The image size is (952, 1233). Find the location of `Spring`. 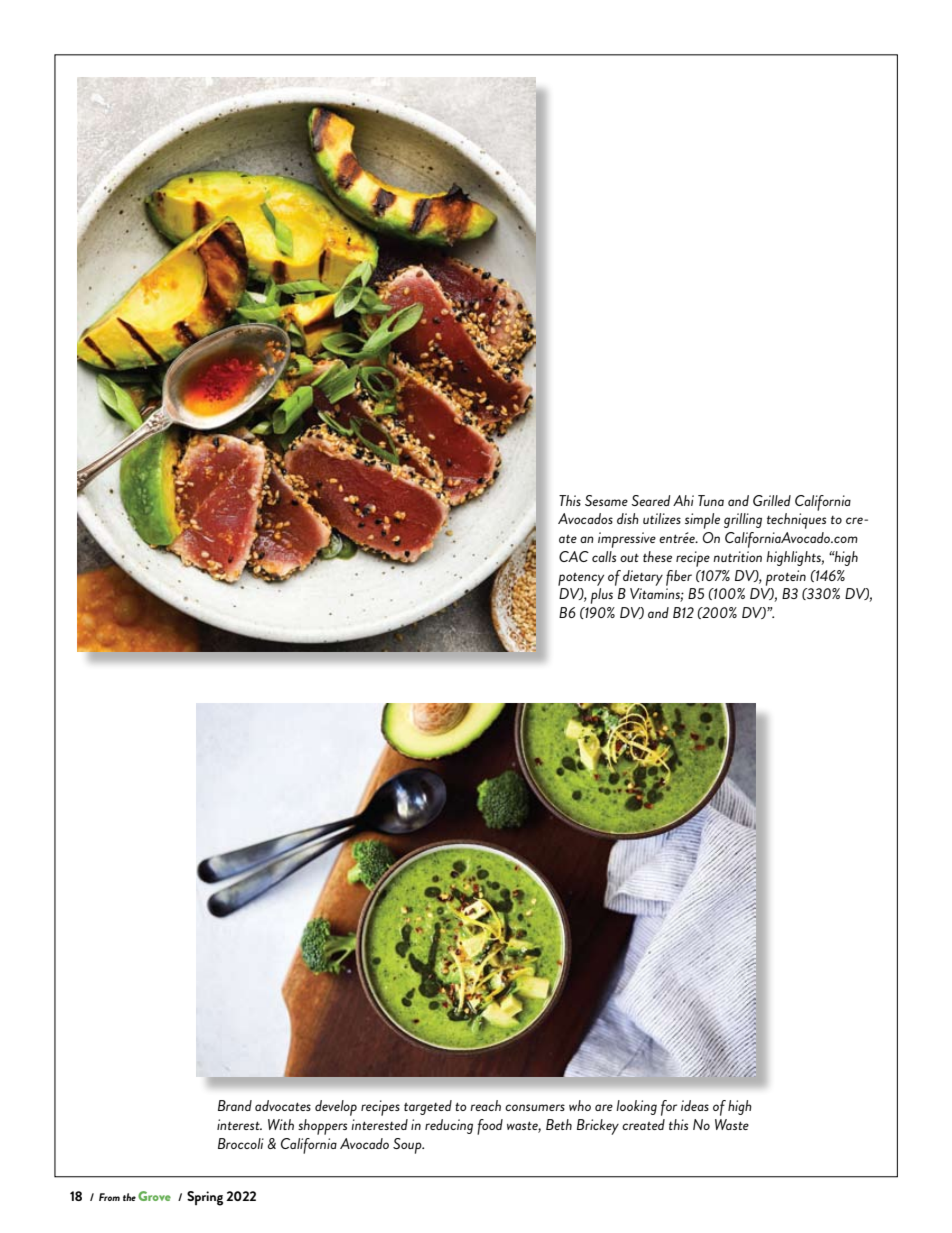

Spring is located at coordinates (205, 1198).
